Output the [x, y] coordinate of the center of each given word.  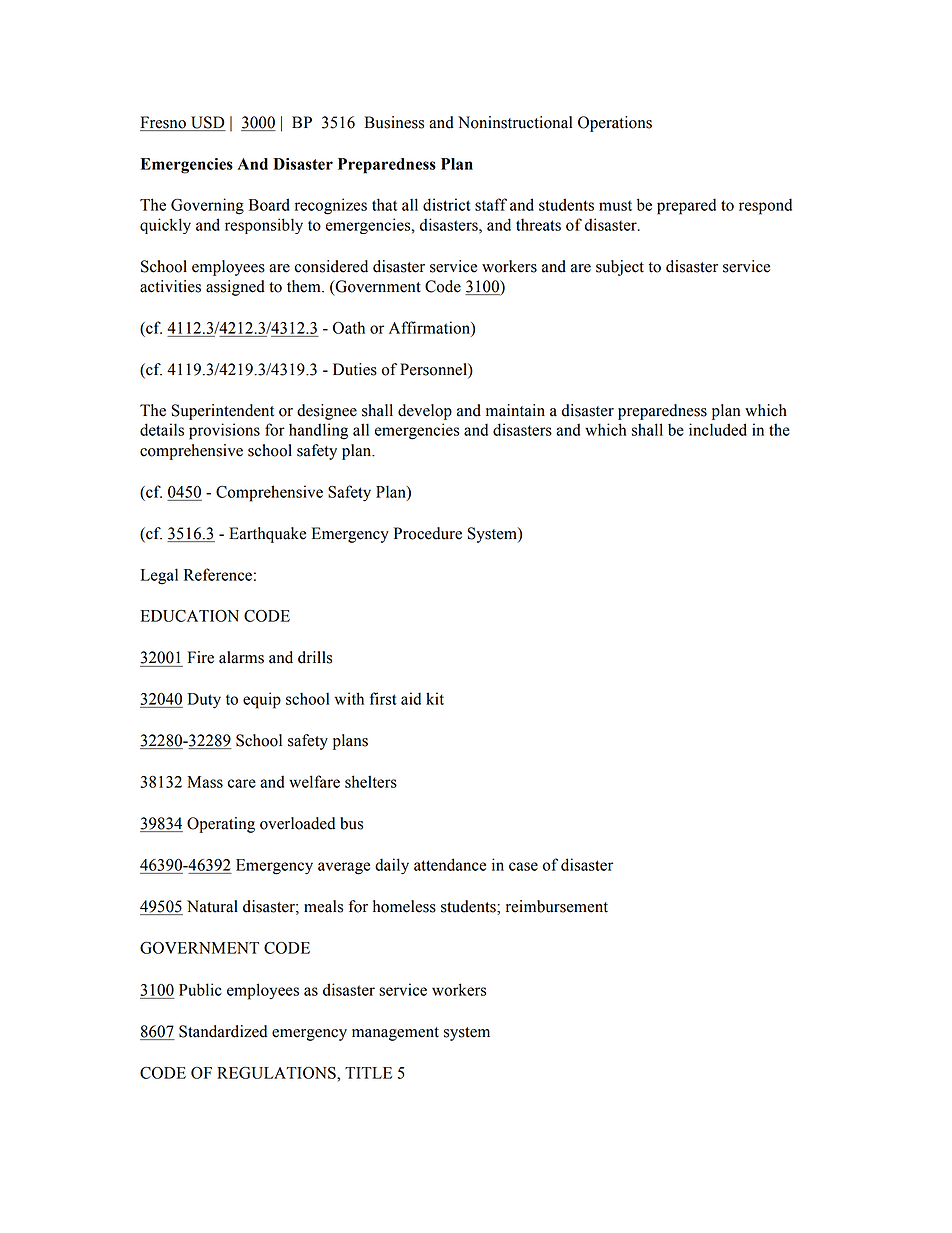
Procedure [428, 533]
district [447, 204]
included [718, 429]
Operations [615, 124]
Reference [218, 574]
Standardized [223, 1031]
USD [207, 123]
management [395, 1034]
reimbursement [557, 906]
